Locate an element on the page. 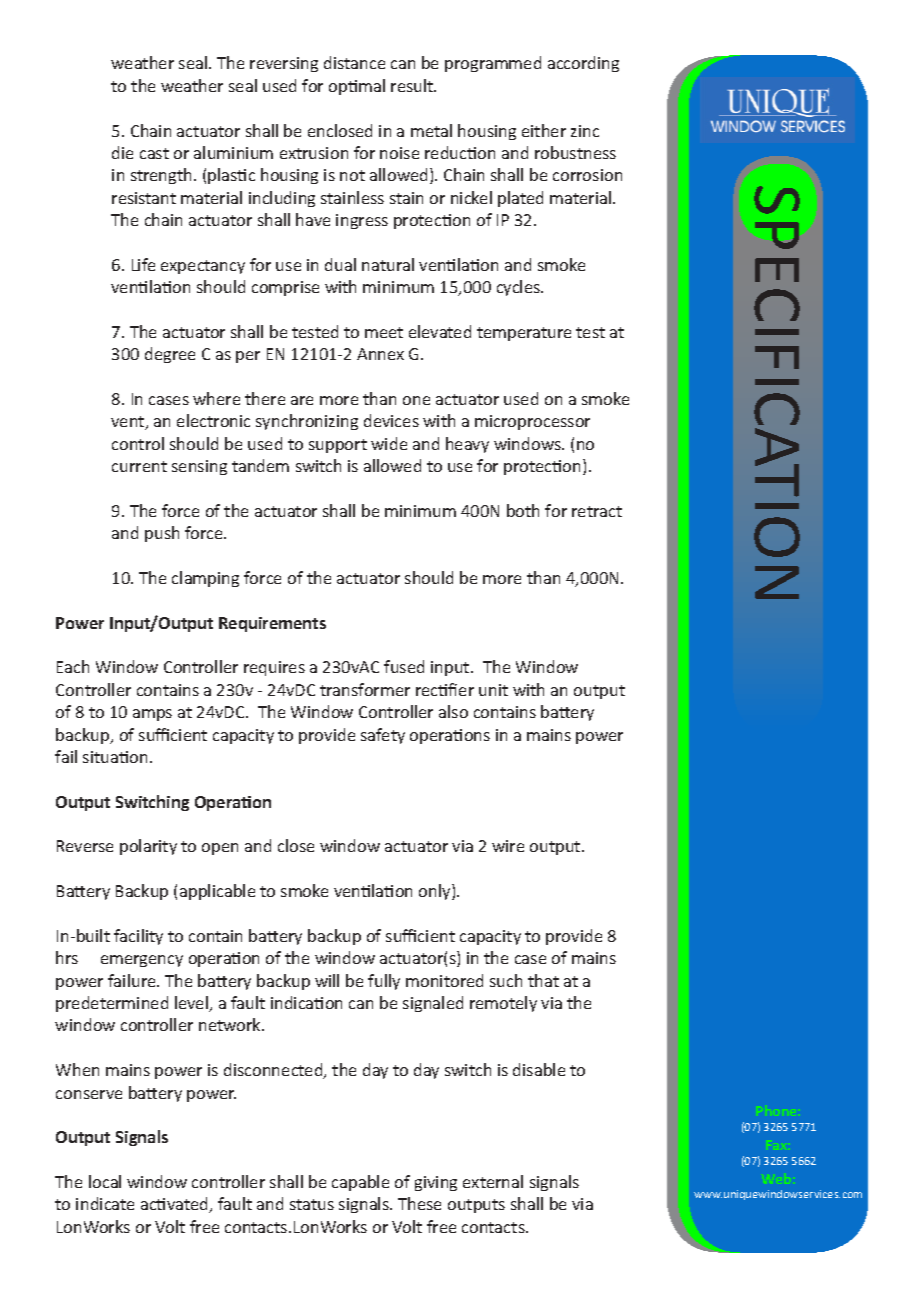 The height and width of the image is (1308, 924). will is located at coordinates (327, 980).
